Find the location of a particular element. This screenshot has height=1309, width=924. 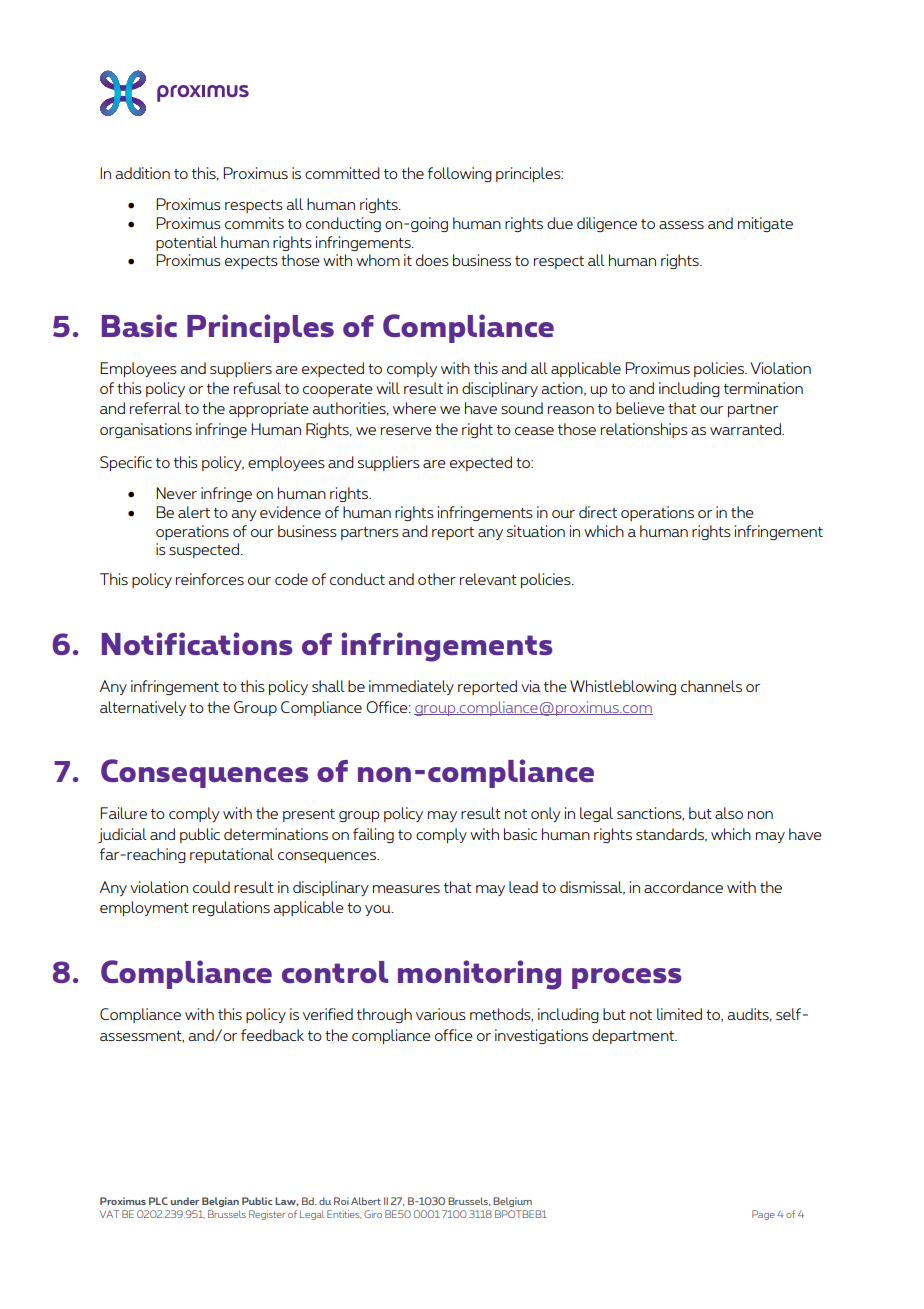

channels is located at coordinates (711, 686).
